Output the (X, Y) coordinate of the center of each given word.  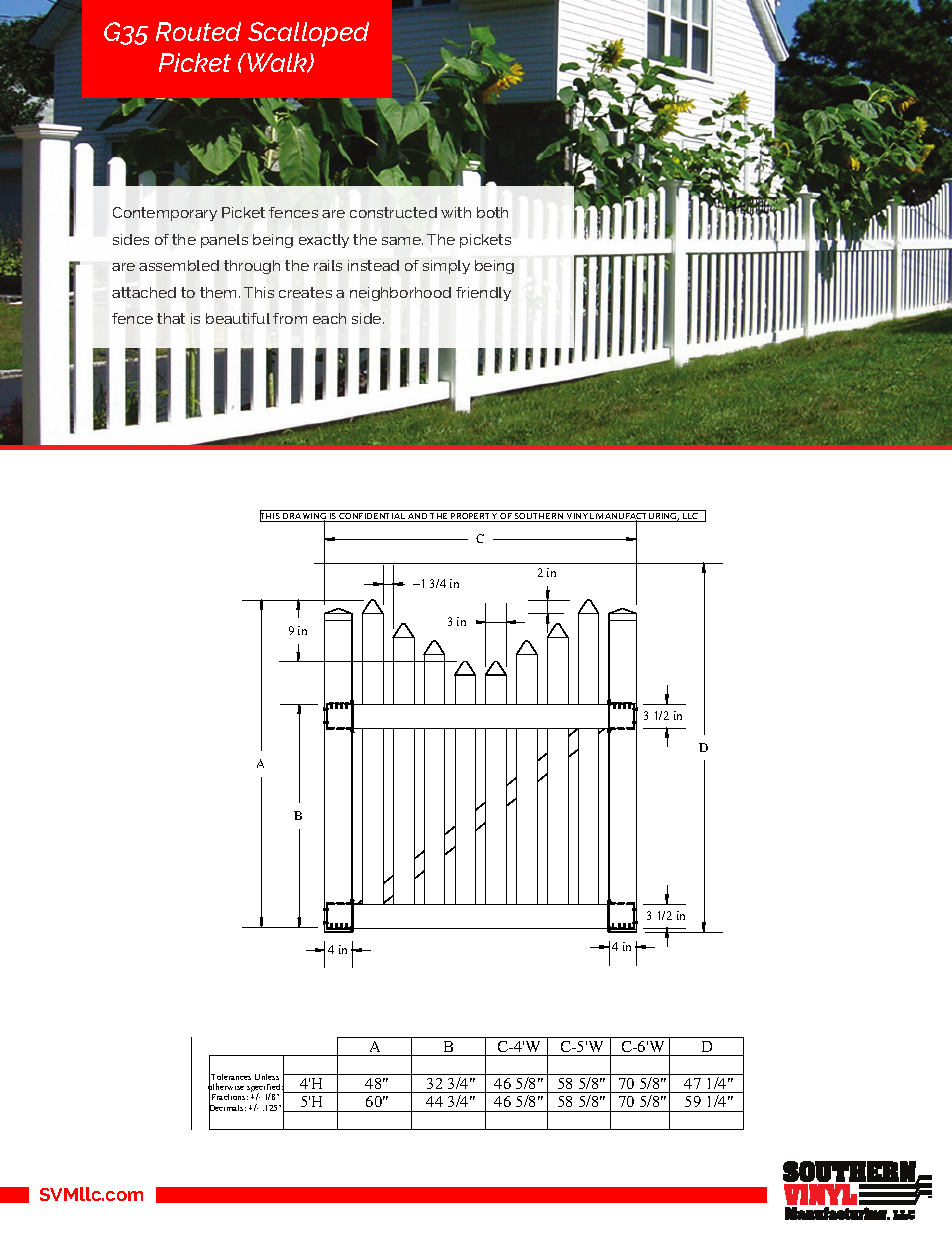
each (329, 318)
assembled (179, 265)
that (171, 318)
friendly (483, 294)
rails (328, 265)
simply (446, 267)
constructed (393, 212)
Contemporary (165, 214)
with (456, 212)
